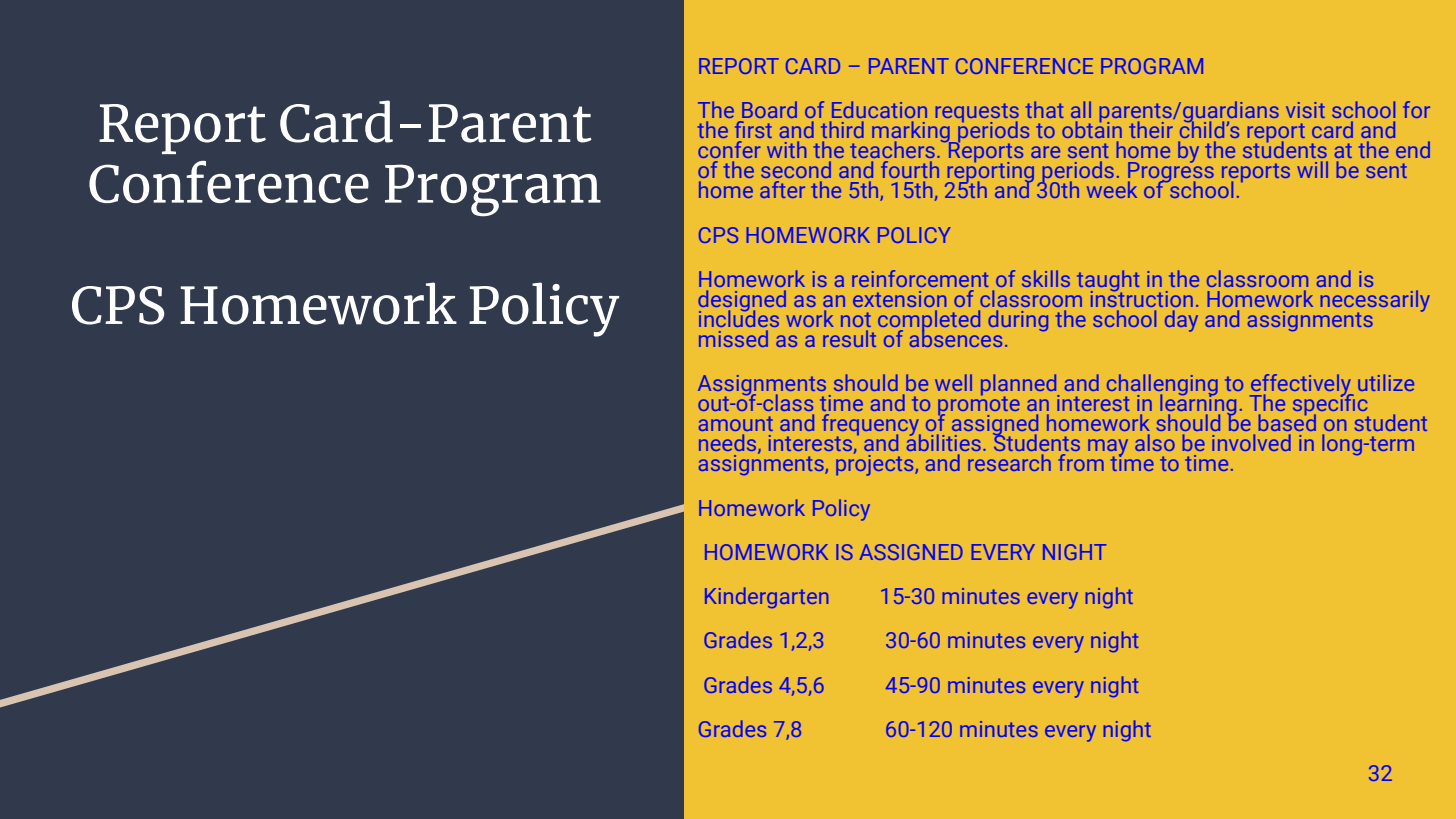 The width and height of the document is (1456, 819). What do you see at coordinates (1287, 421) in the document?
I see `based` at bounding box center [1287, 421].
